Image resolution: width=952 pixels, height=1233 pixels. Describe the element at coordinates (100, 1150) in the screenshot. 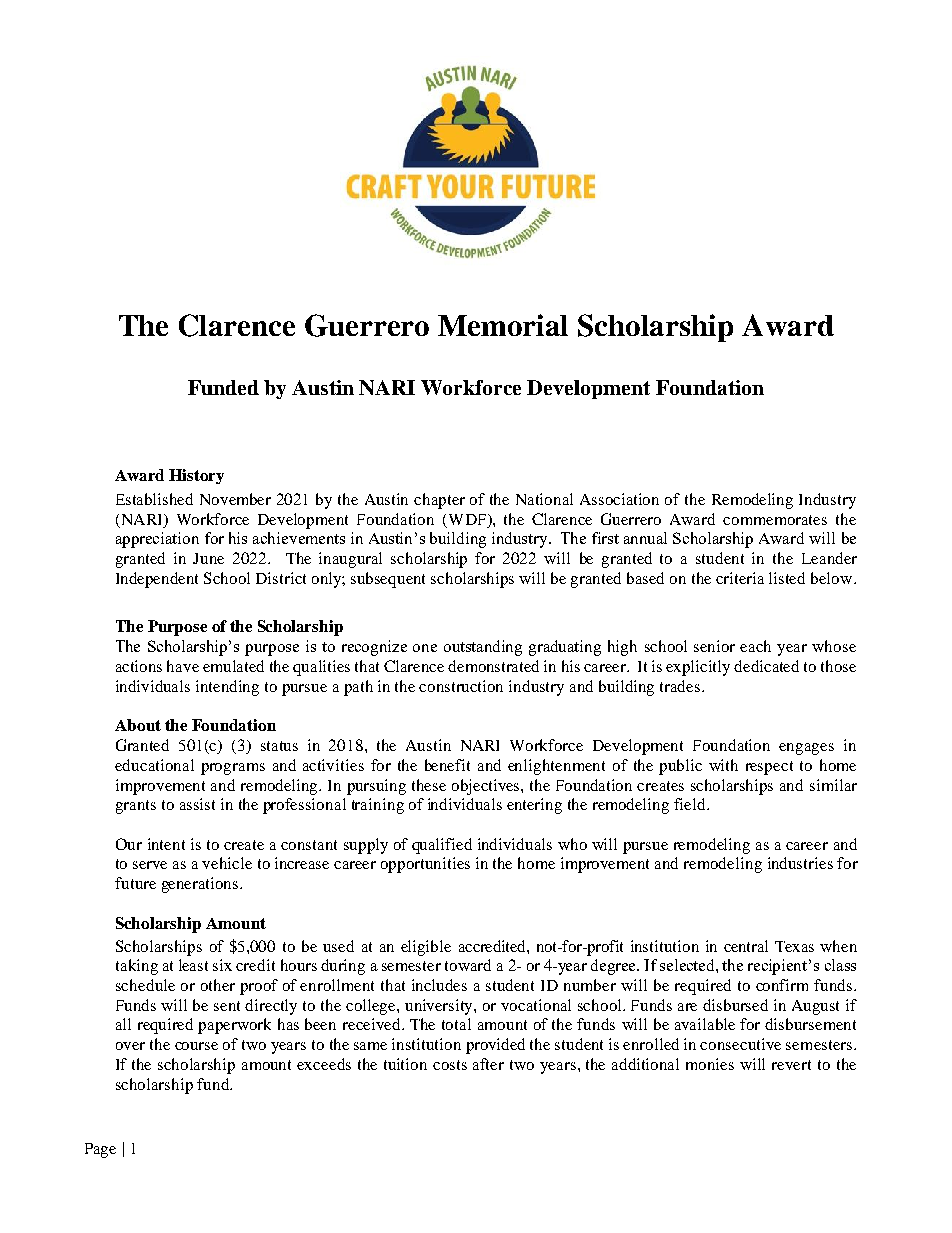

I see `Page` at that location.
